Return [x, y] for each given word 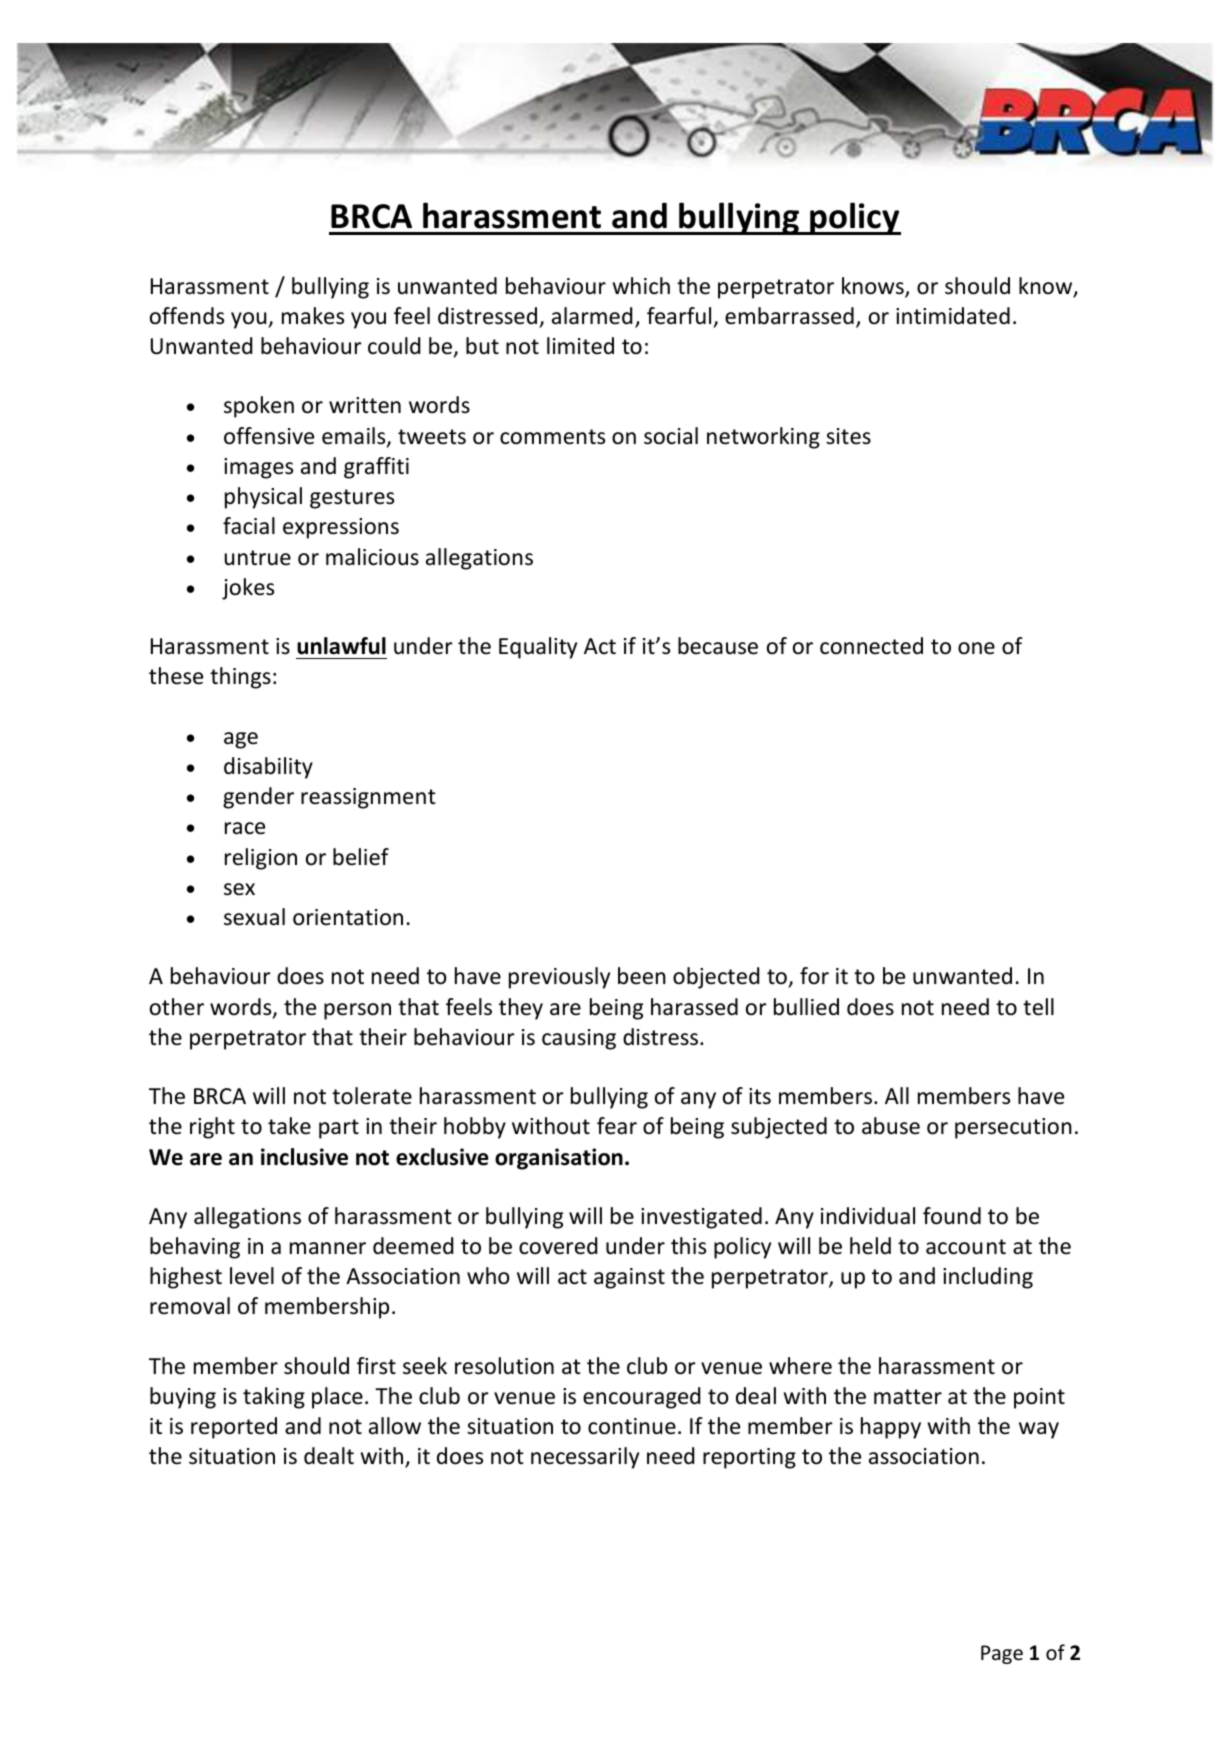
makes [313, 316]
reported [234, 1428]
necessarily [585, 1458]
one [976, 648]
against [629, 1278]
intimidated [953, 316]
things [240, 678]
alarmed [592, 316]
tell [1038, 1007]
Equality [538, 648]
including [988, 1278]
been [642, 976]
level [252, 1276]
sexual [254, 917]
